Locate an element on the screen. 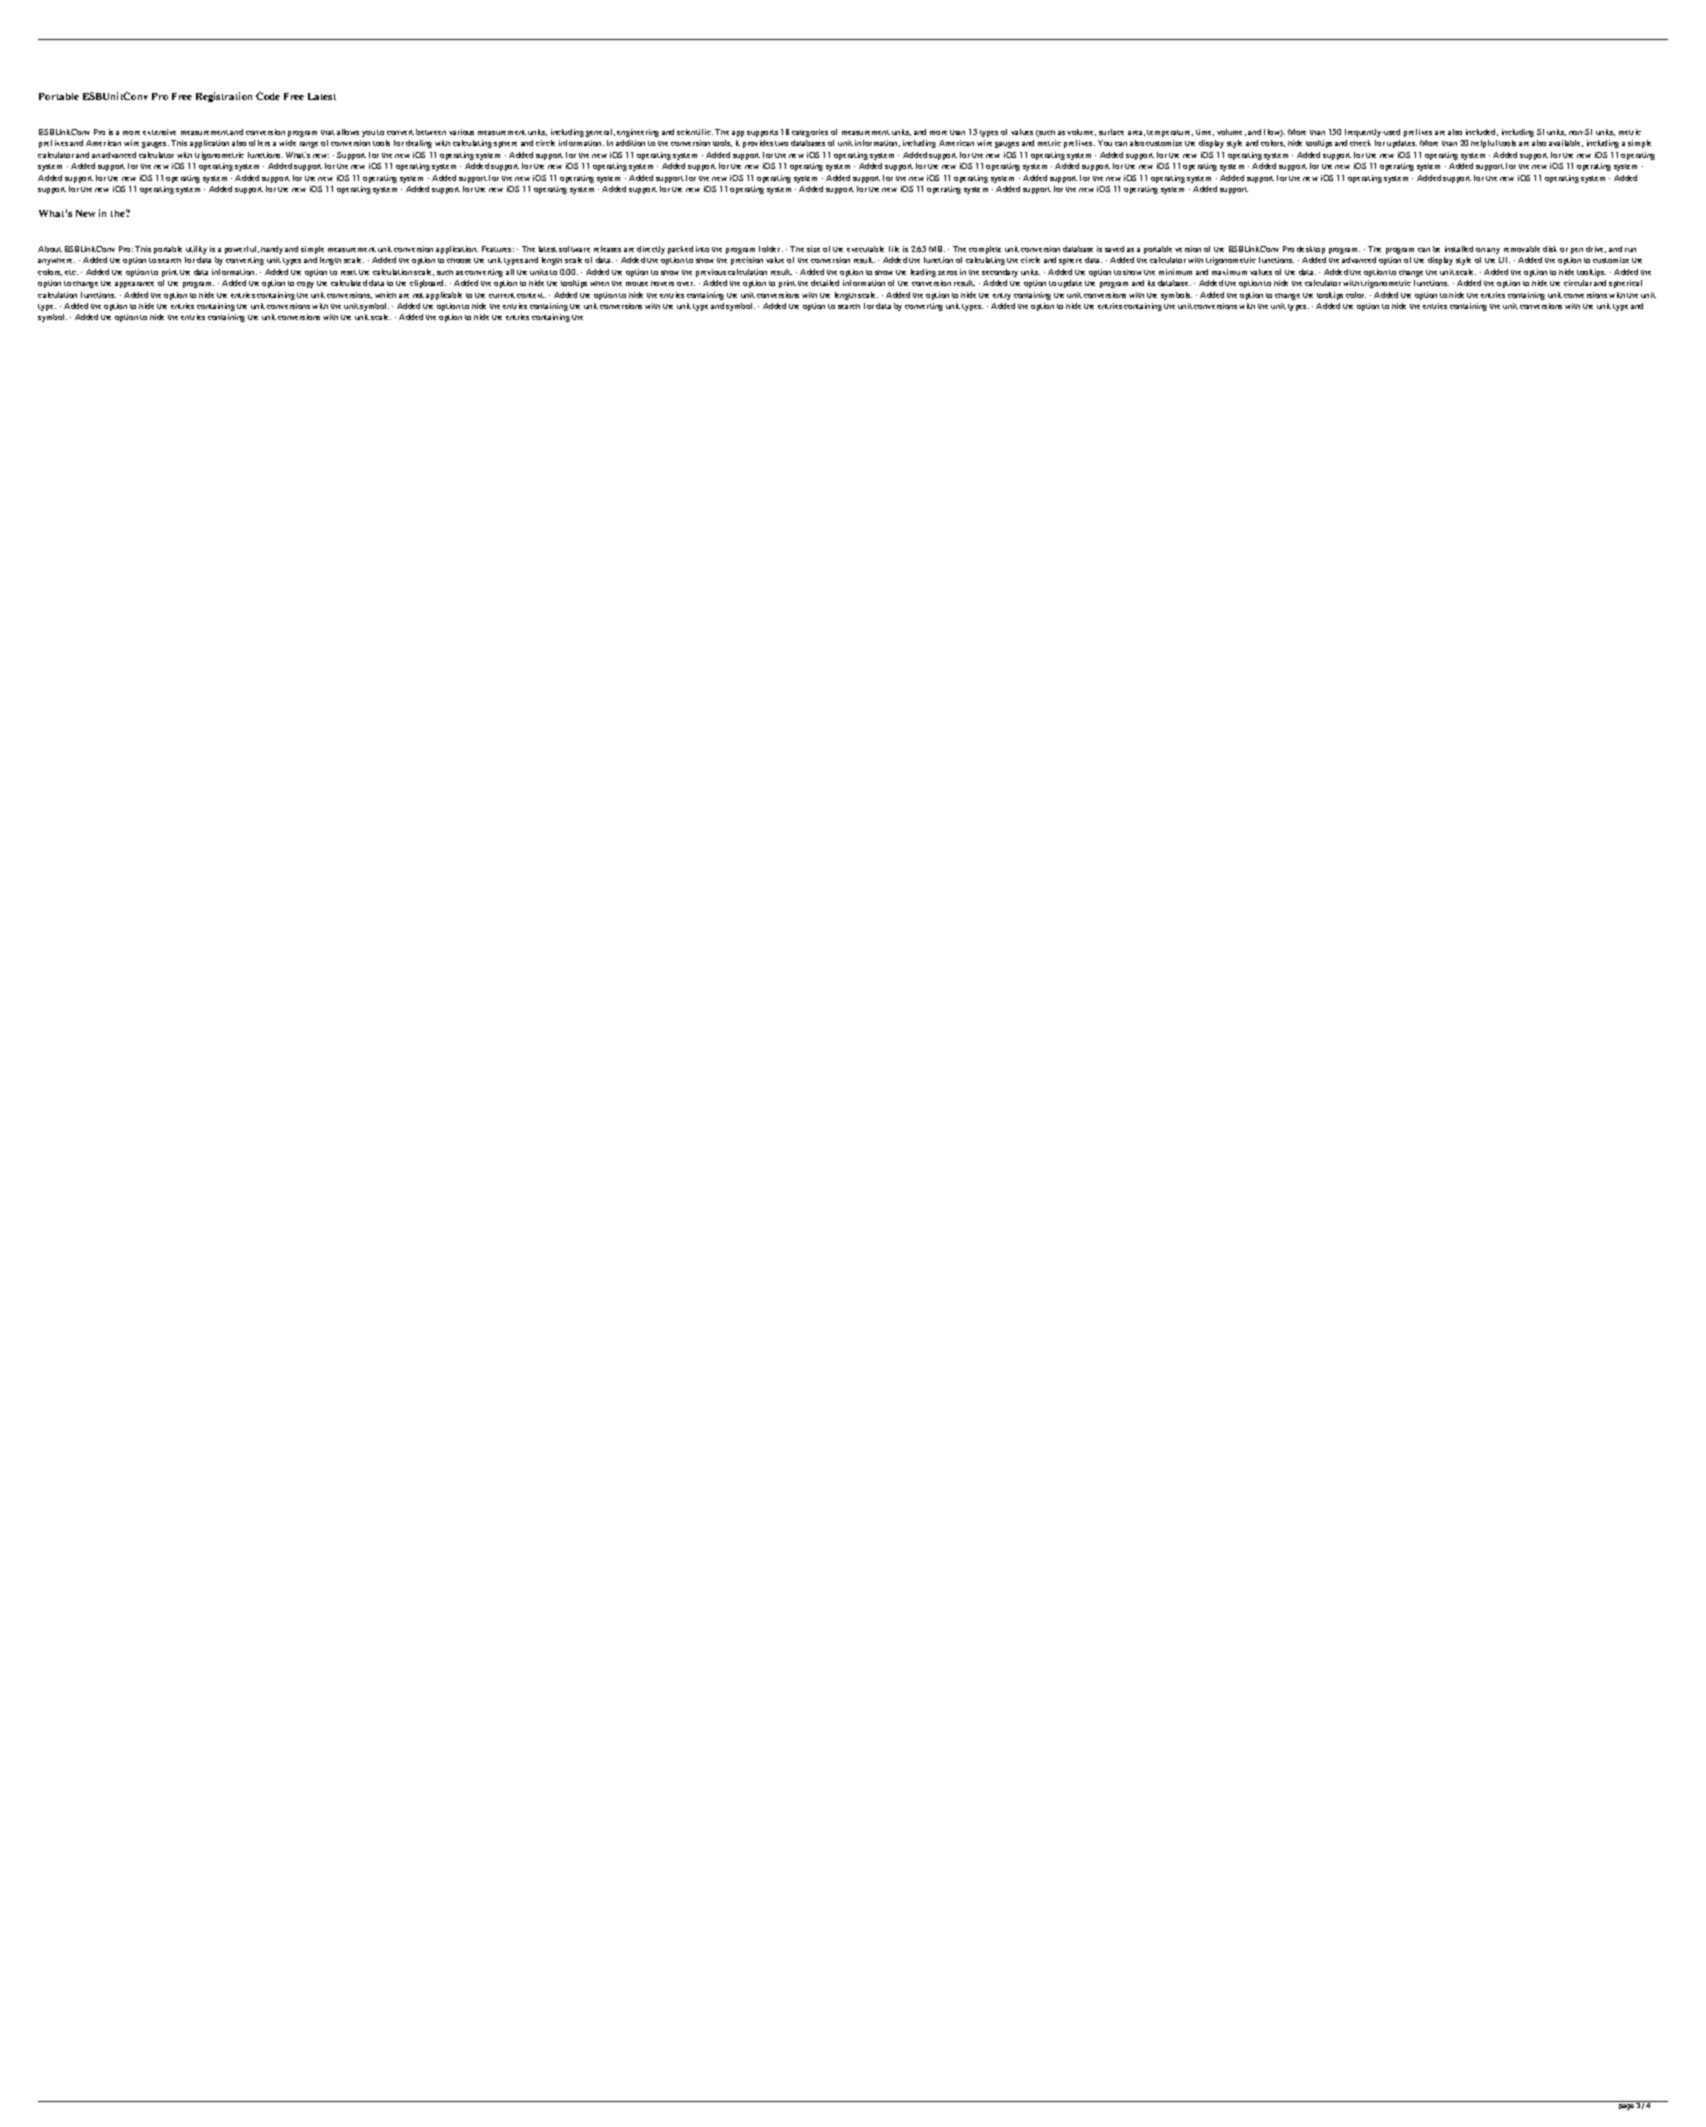  circular is located at coordinates (1578, 283).
